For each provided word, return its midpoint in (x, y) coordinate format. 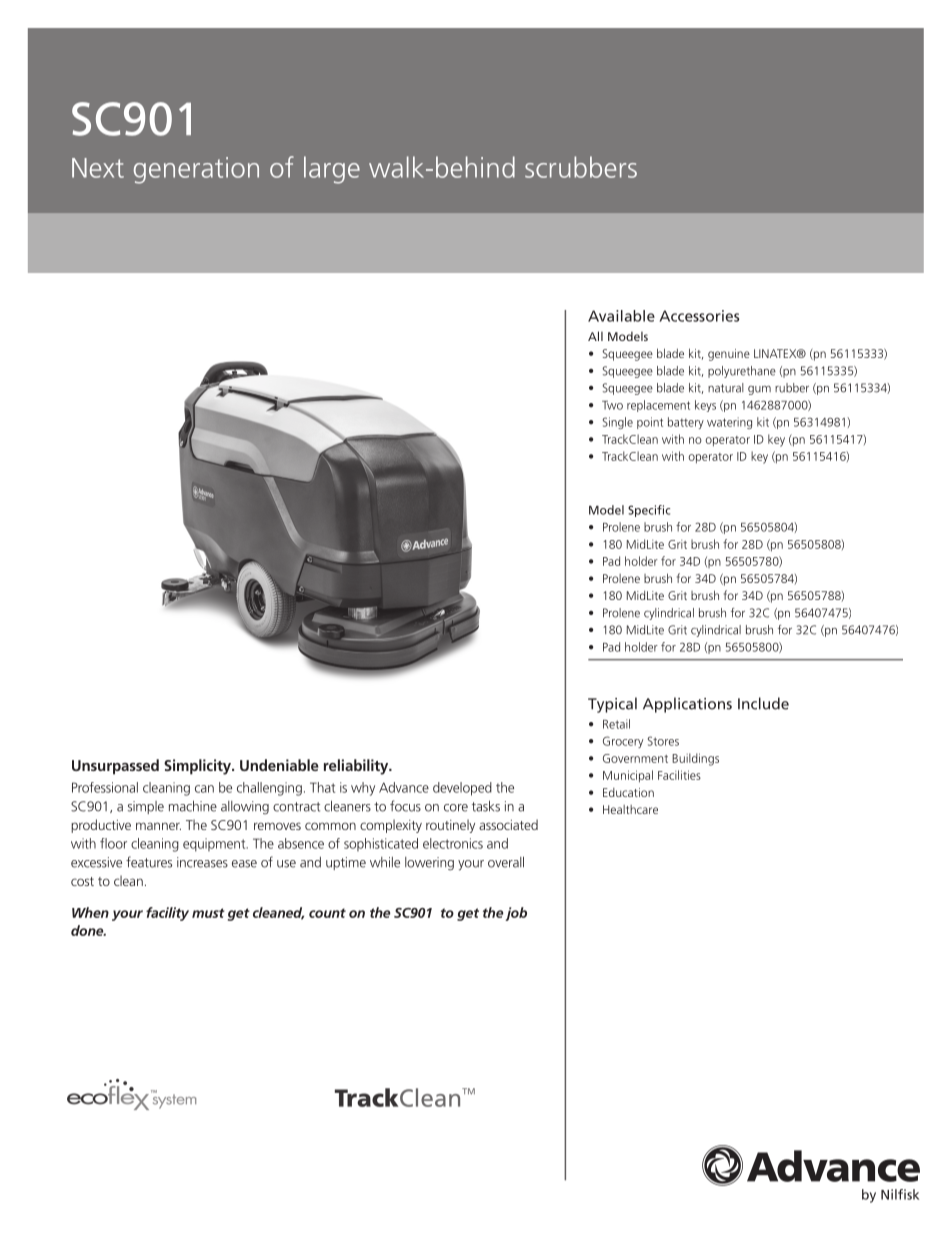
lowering (429, 864)
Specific (649, 511)
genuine (729, 355)
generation (196, 170)
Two (612, 405)
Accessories (699, 316)
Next (98, 168)
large (332, 170)
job (516, 914)
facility (167, 914)
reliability (357, 767)
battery (686, 423)
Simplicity (198, 767)
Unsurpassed (115, 767)
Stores (663, 741)
